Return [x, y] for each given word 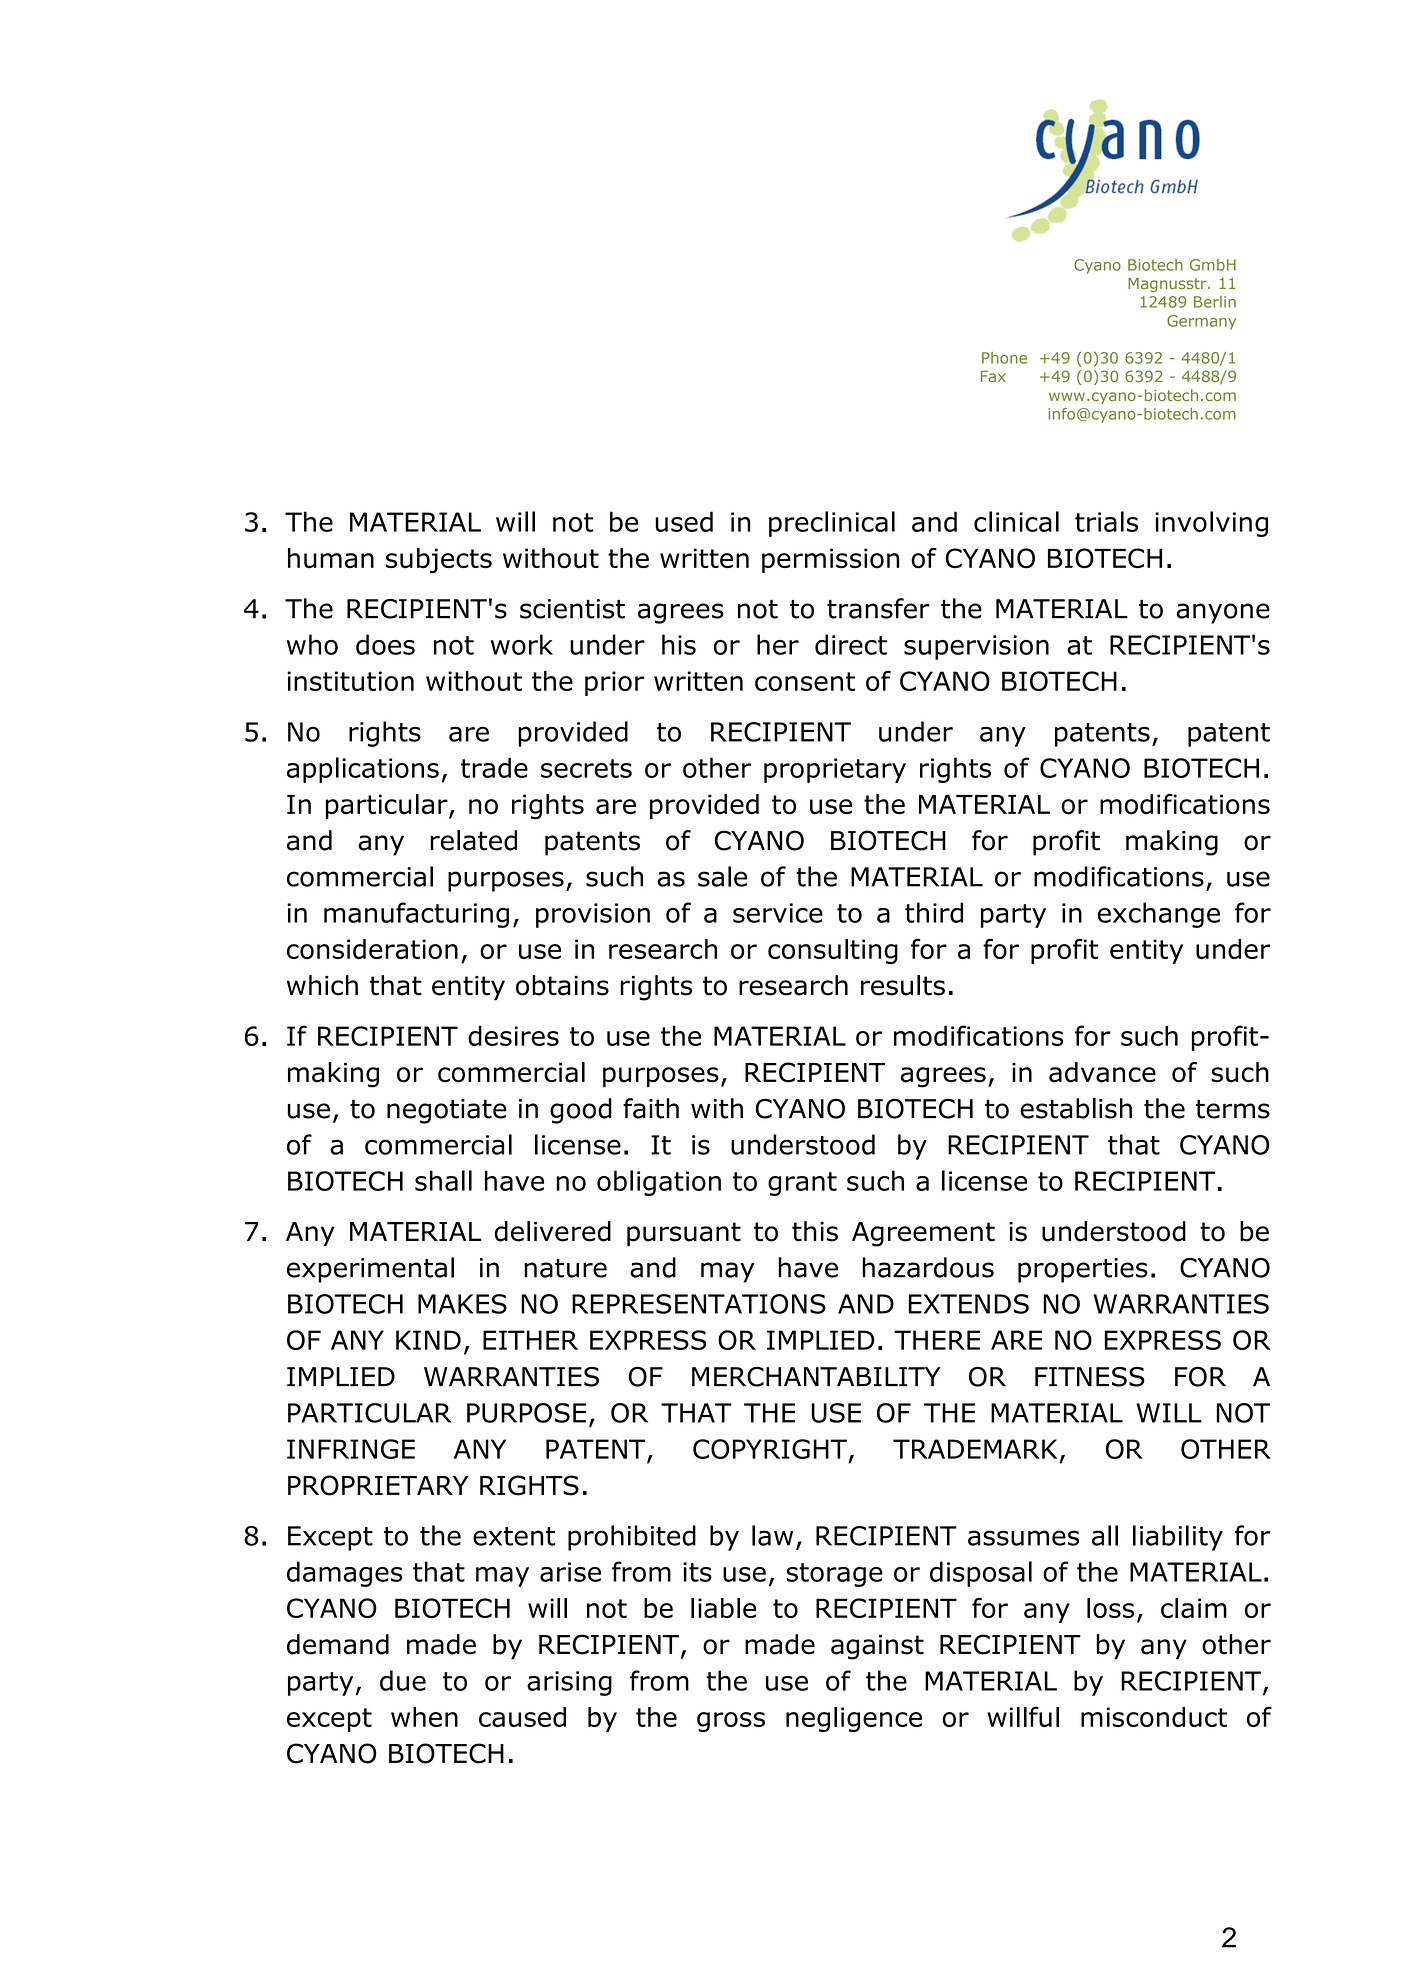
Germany [1201, 322]
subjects [439, 561]
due [403, 1680]
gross [731, 1722]
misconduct [1154, 1717]
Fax [993, 376]
